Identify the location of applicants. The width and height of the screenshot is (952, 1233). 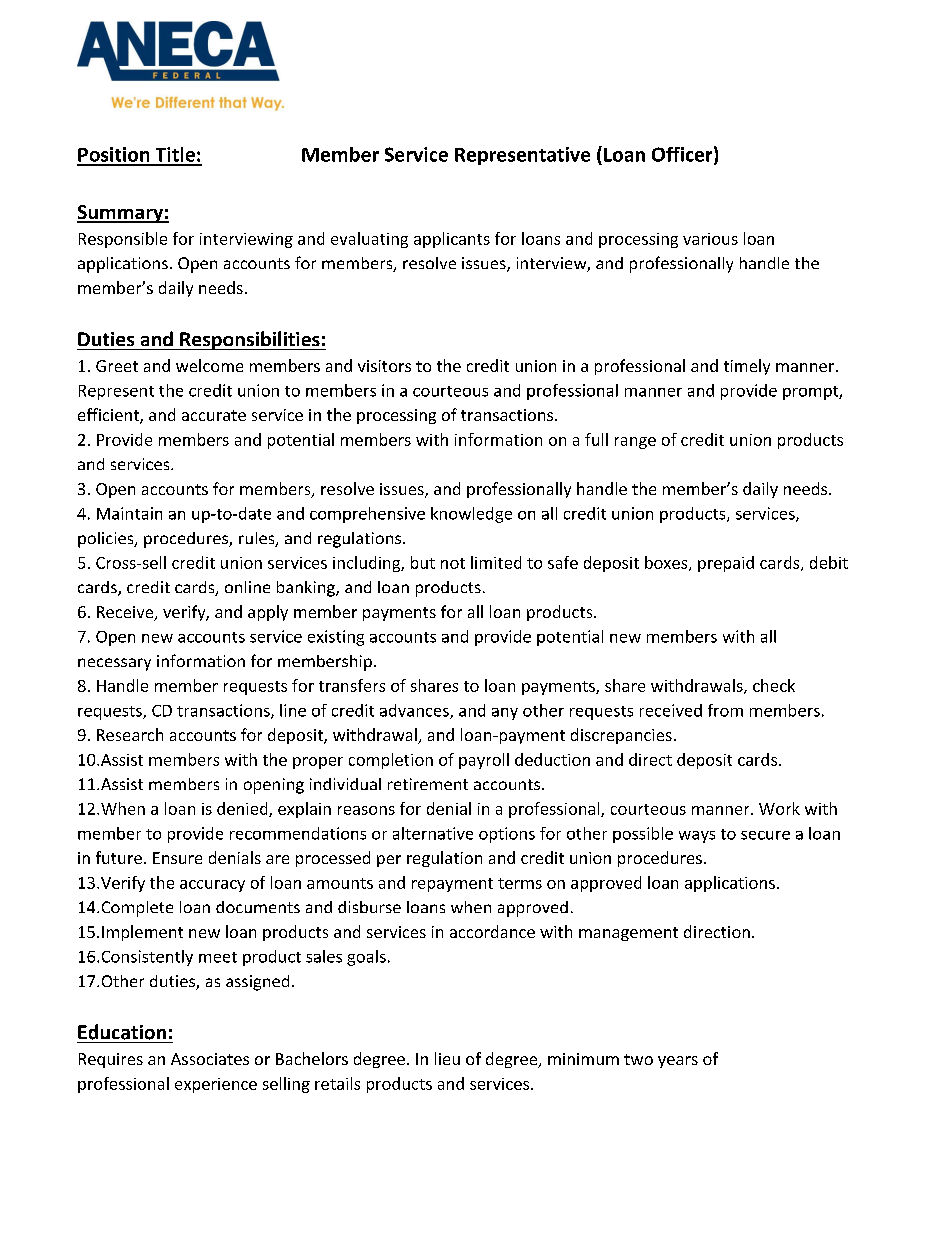
(452, 240).
